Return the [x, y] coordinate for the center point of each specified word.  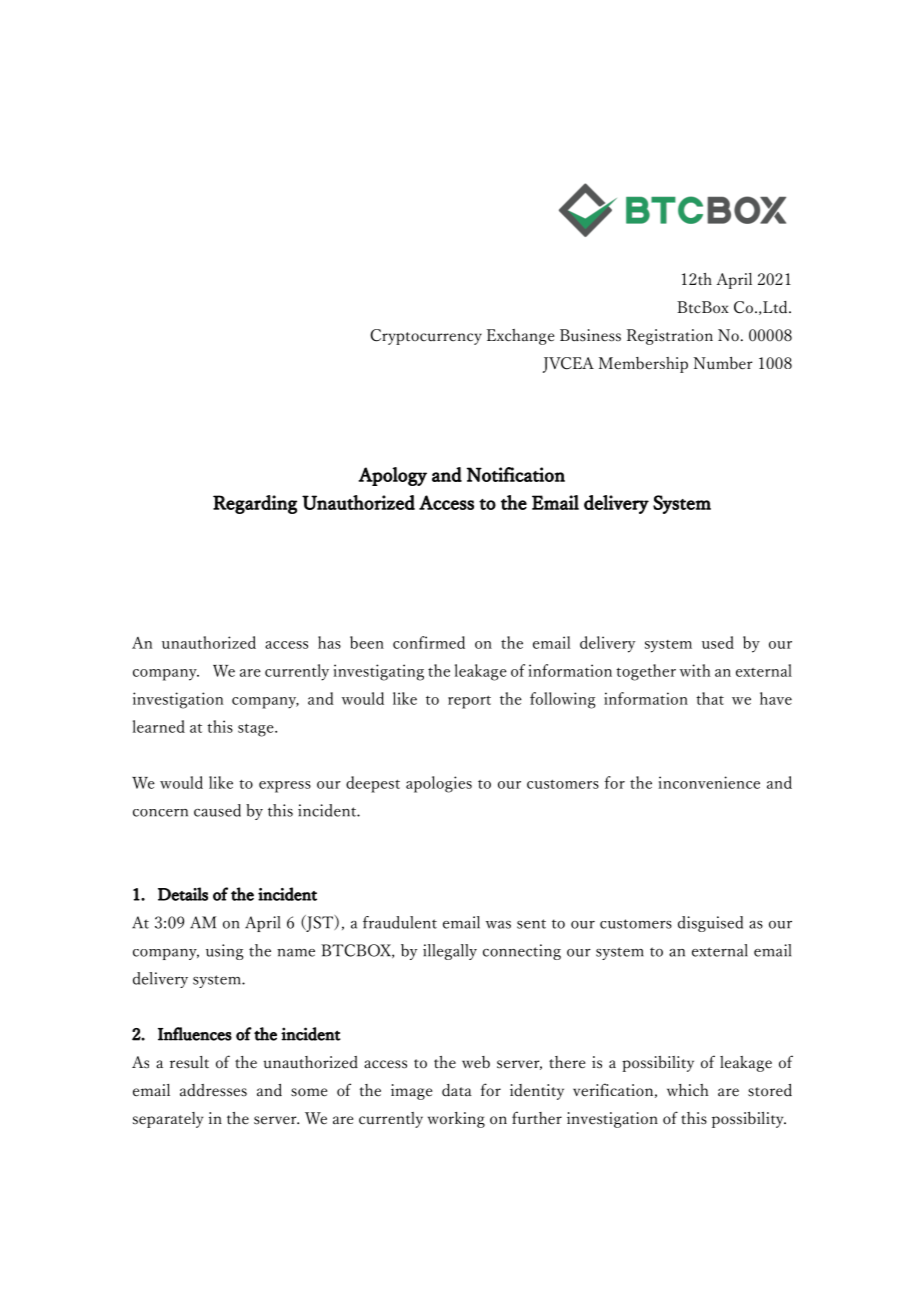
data [457, 1090]
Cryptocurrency [426, 337]
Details [183, 894]
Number [723, 363]
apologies [439, 784]
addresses [213, 1090]
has [329, 642]
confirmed [429, 642]
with [695, 670]
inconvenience [709, 782]
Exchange [521, 337]
